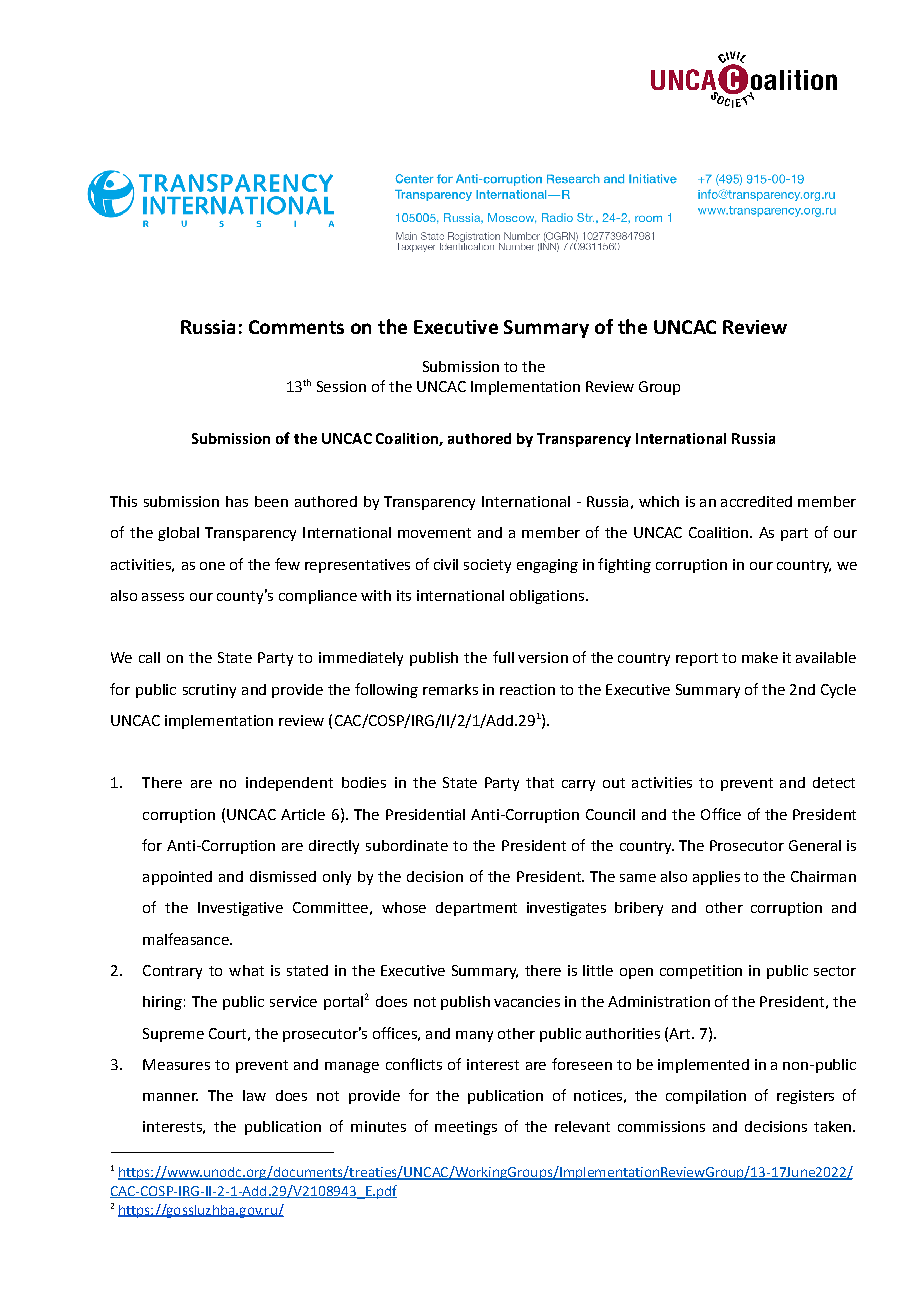 This screenshot has height=1307, width=924. Describe the element at coordinates (466, 1128) in the screenshot. I see `meetings` at that location.
